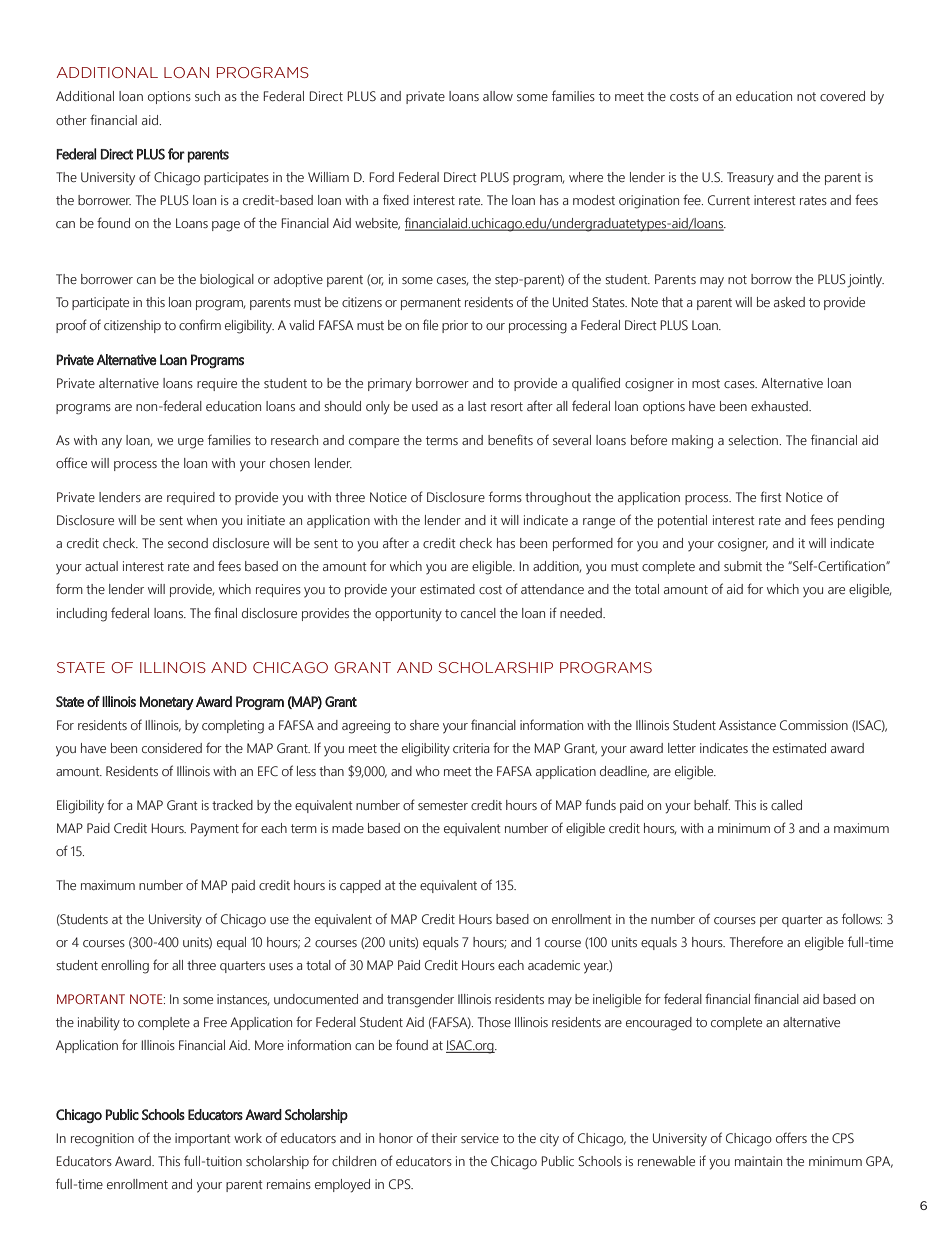 The height and width of the page is (1233, 952). Describe the element at coordinates (842, 96) in the page. I see `covered` at that location.
